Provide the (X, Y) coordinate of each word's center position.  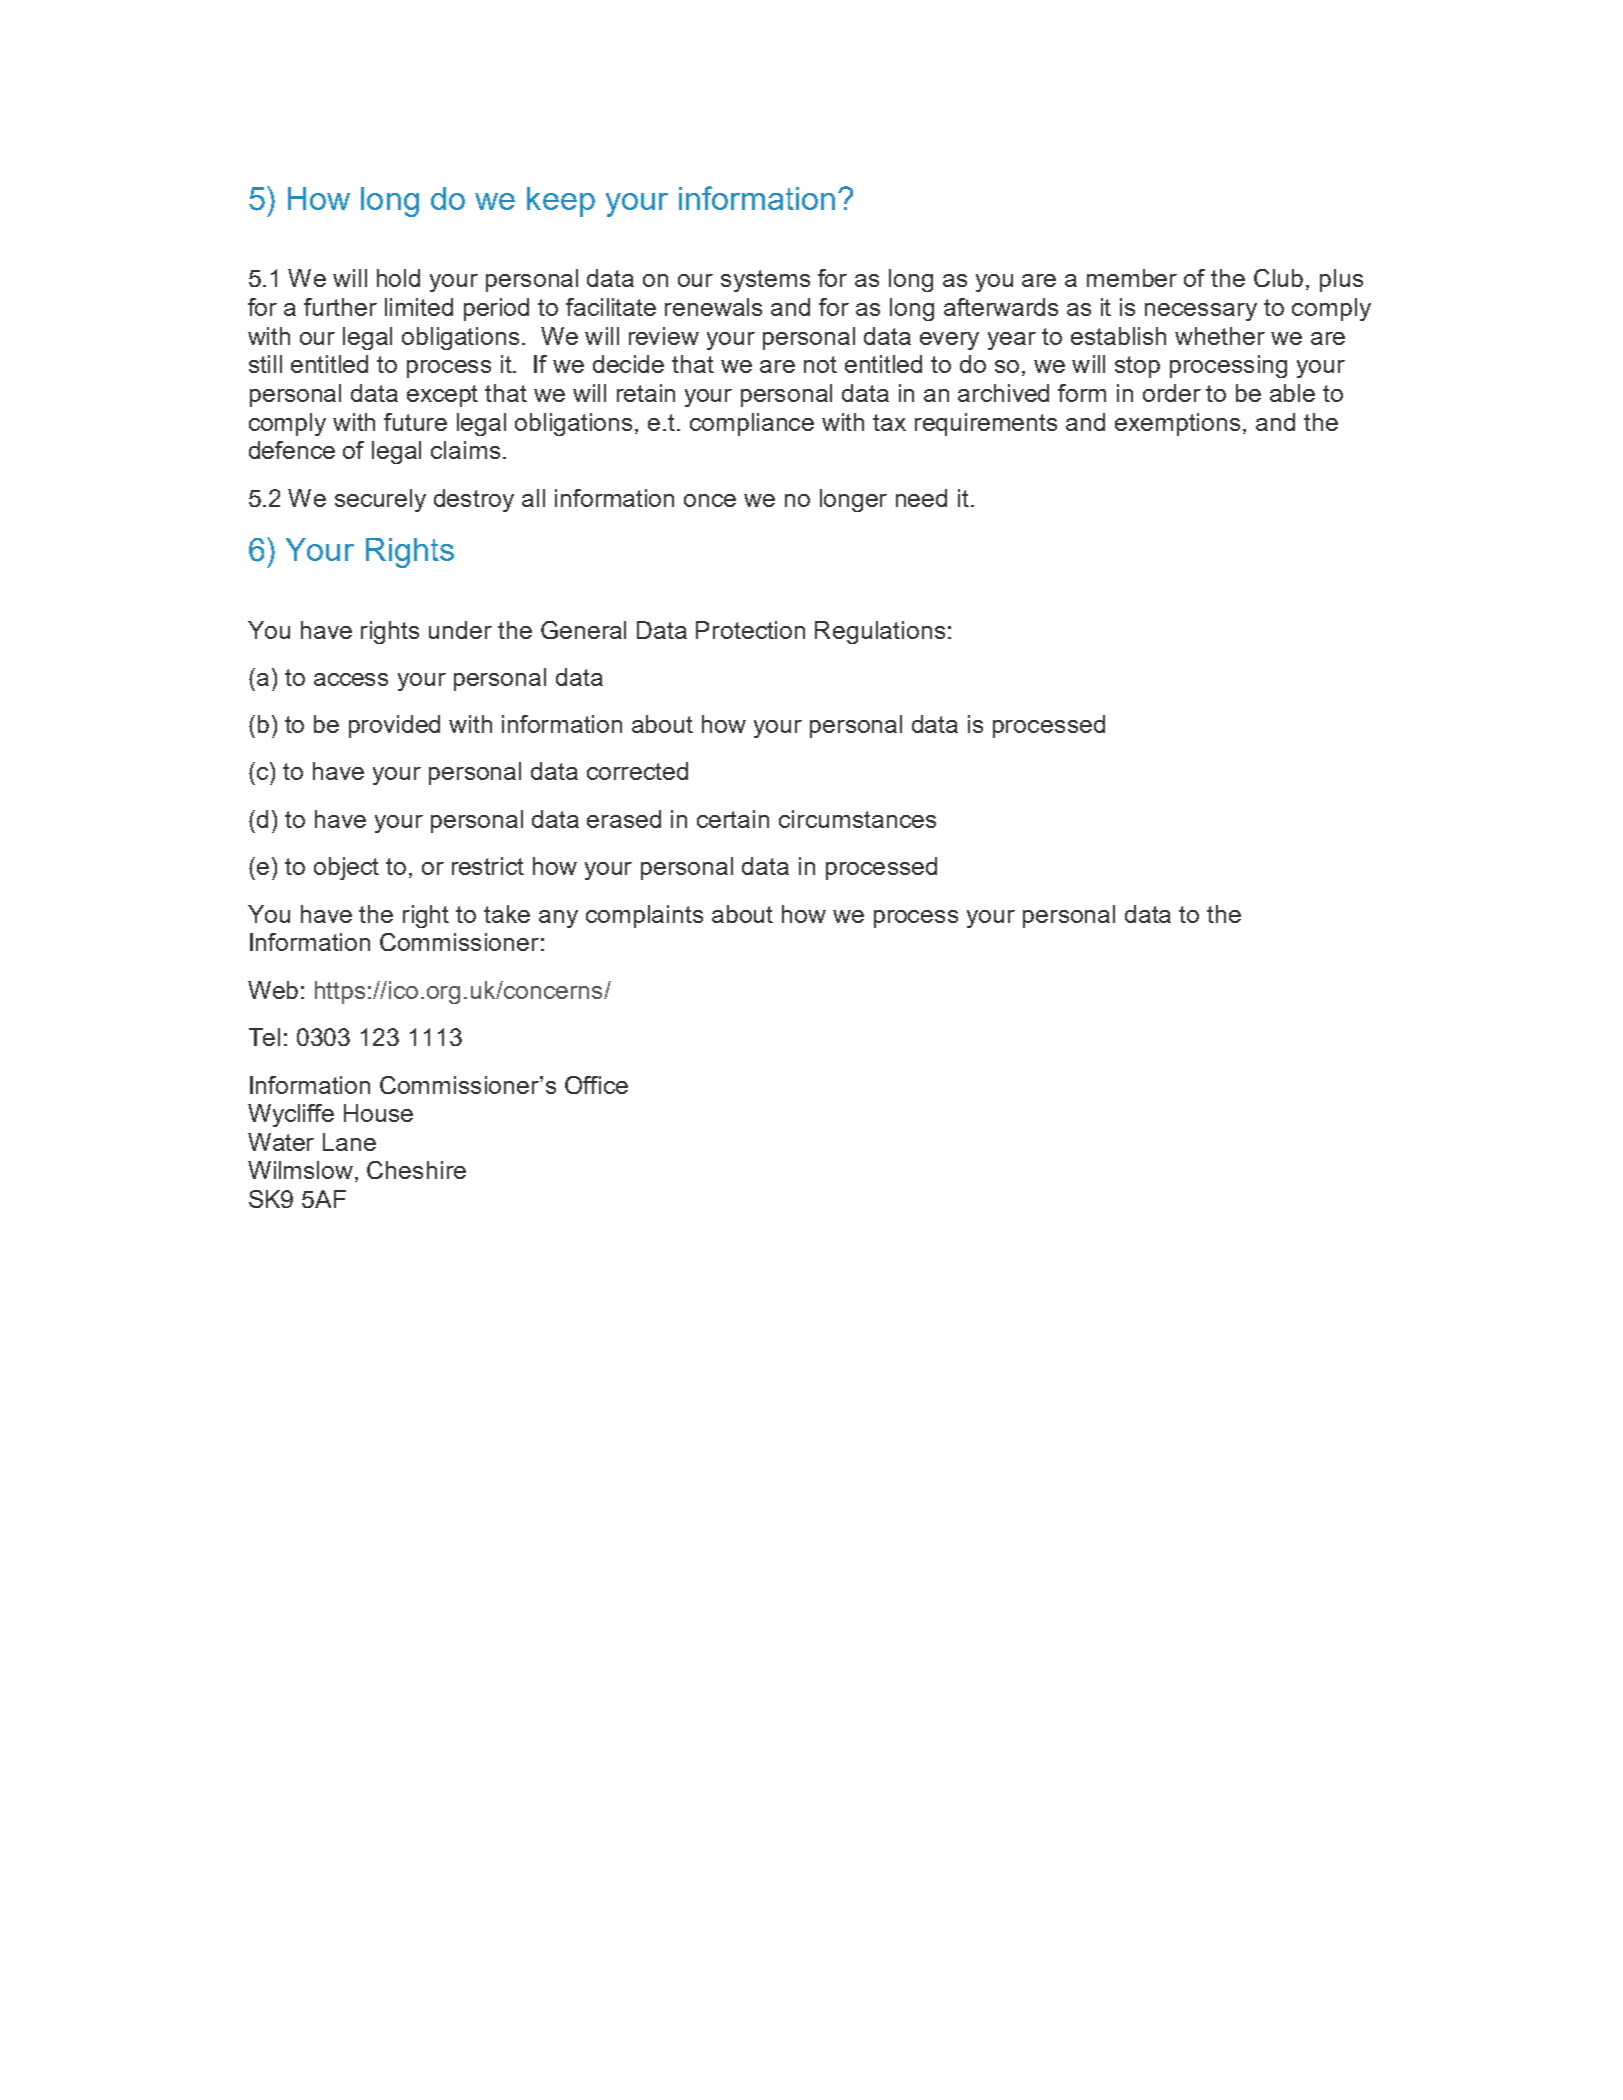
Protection (750, 630)
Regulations (880, 632)
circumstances (857, 819)
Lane (349, 1142)
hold (398, 278)
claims (465, 450)
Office (596, 1085)
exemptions (1179, 424)
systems (765, 281)
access (351, 679)
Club (1278, 278)
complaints (644, 916)
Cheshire (416, 1170)
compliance (752, 424)
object (346, 868)
